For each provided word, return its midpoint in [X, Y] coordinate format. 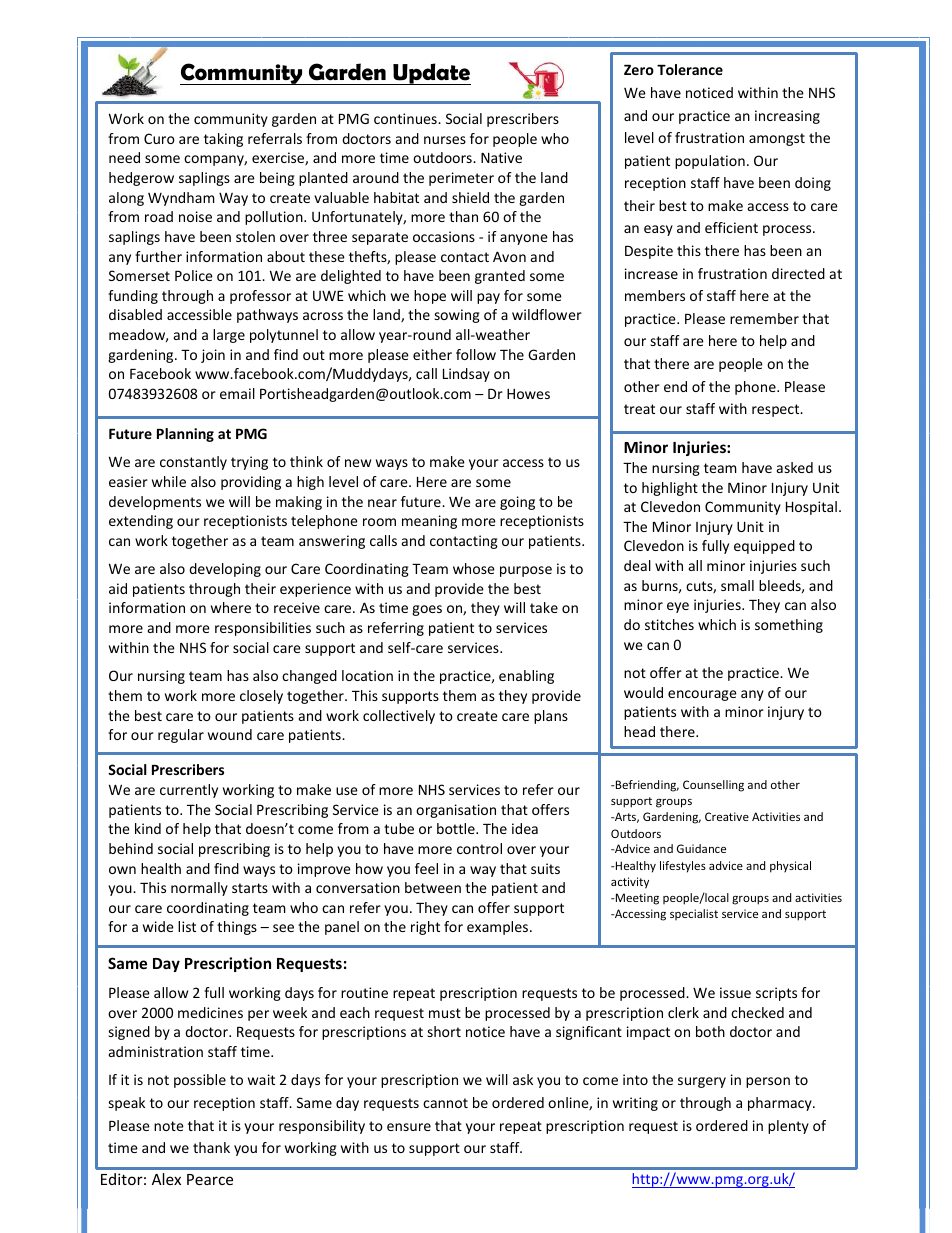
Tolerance [690, 69]
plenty [788, 1127]
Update [431, 74]
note [169, 1126]
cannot [445, 1103]
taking [223, 140]
